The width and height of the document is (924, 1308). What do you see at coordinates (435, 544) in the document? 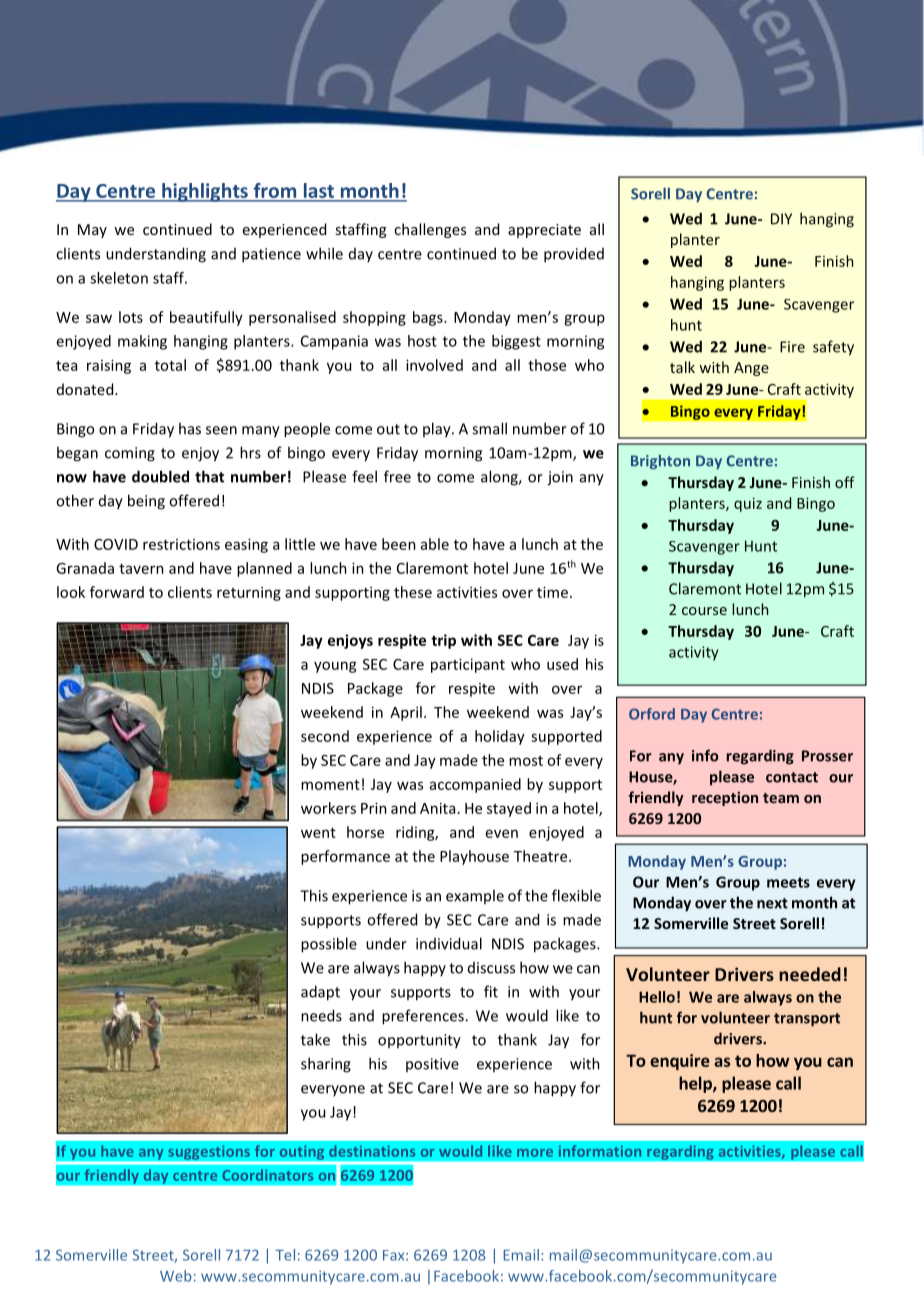
I see `able` at bounding box center [435, 544].
